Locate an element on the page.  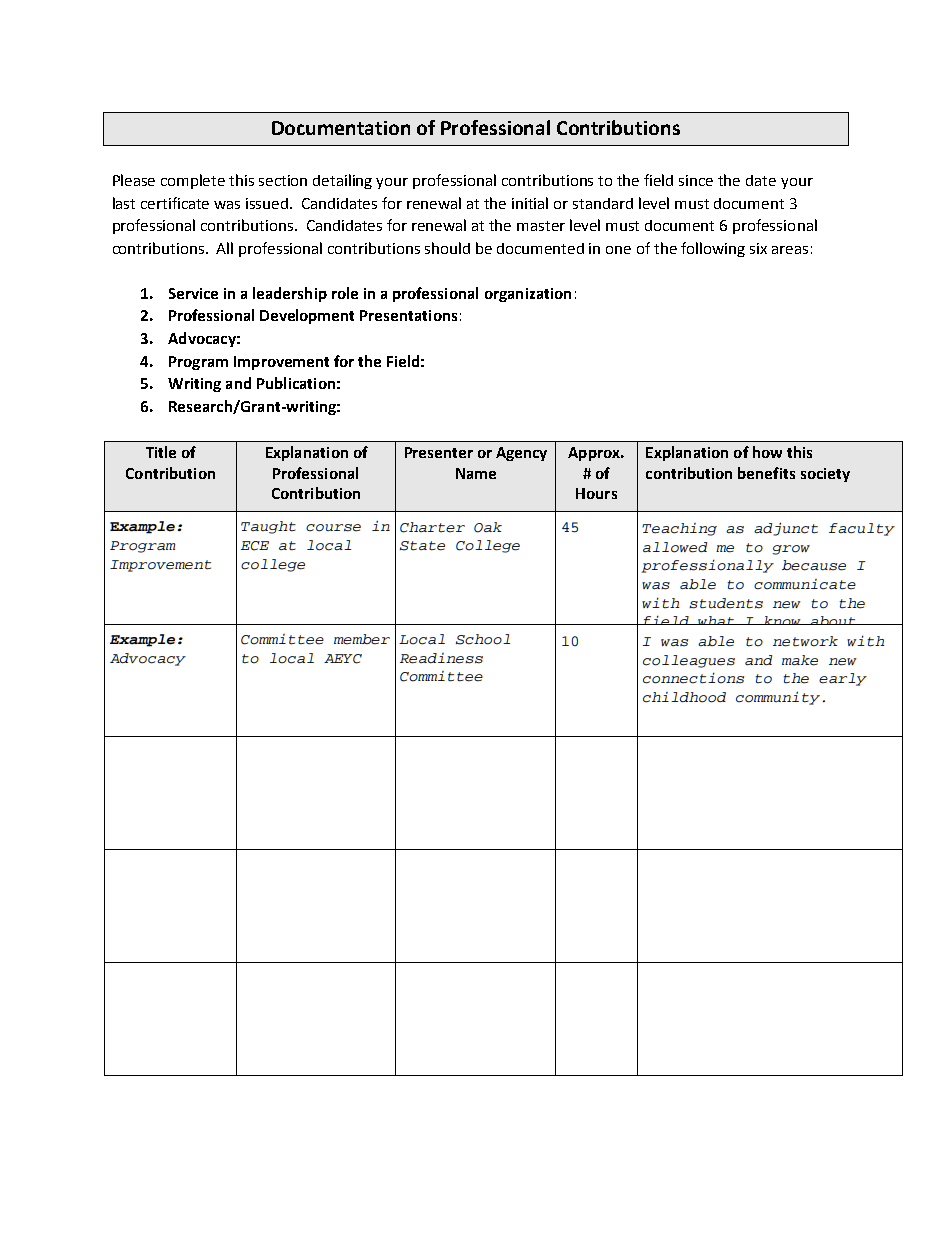
Title is located at coordinates (161, 452).
